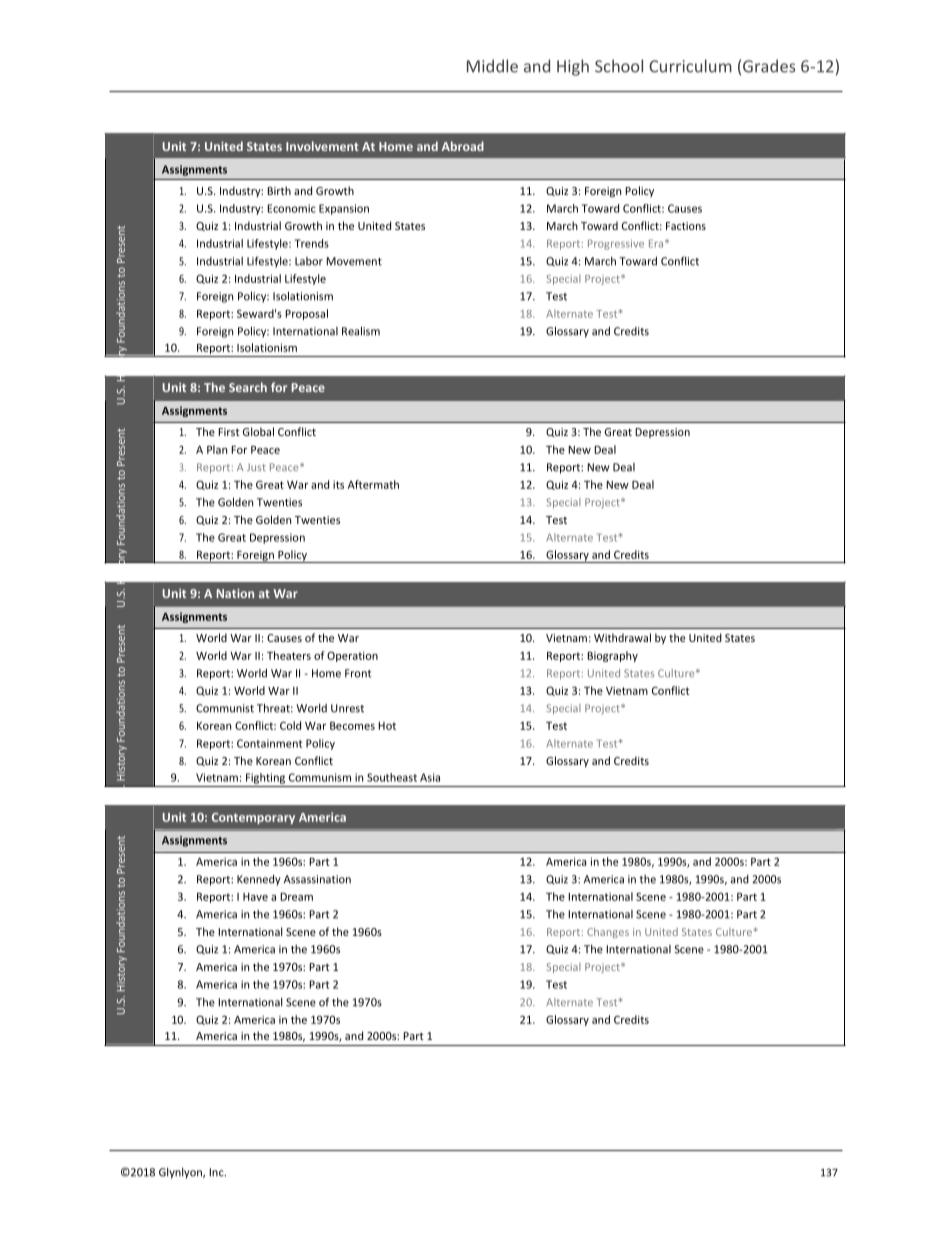 This image has height=1233, width=952. Describe the element at coordinates (430, 777) in the image. I see `Asia` at that location.
